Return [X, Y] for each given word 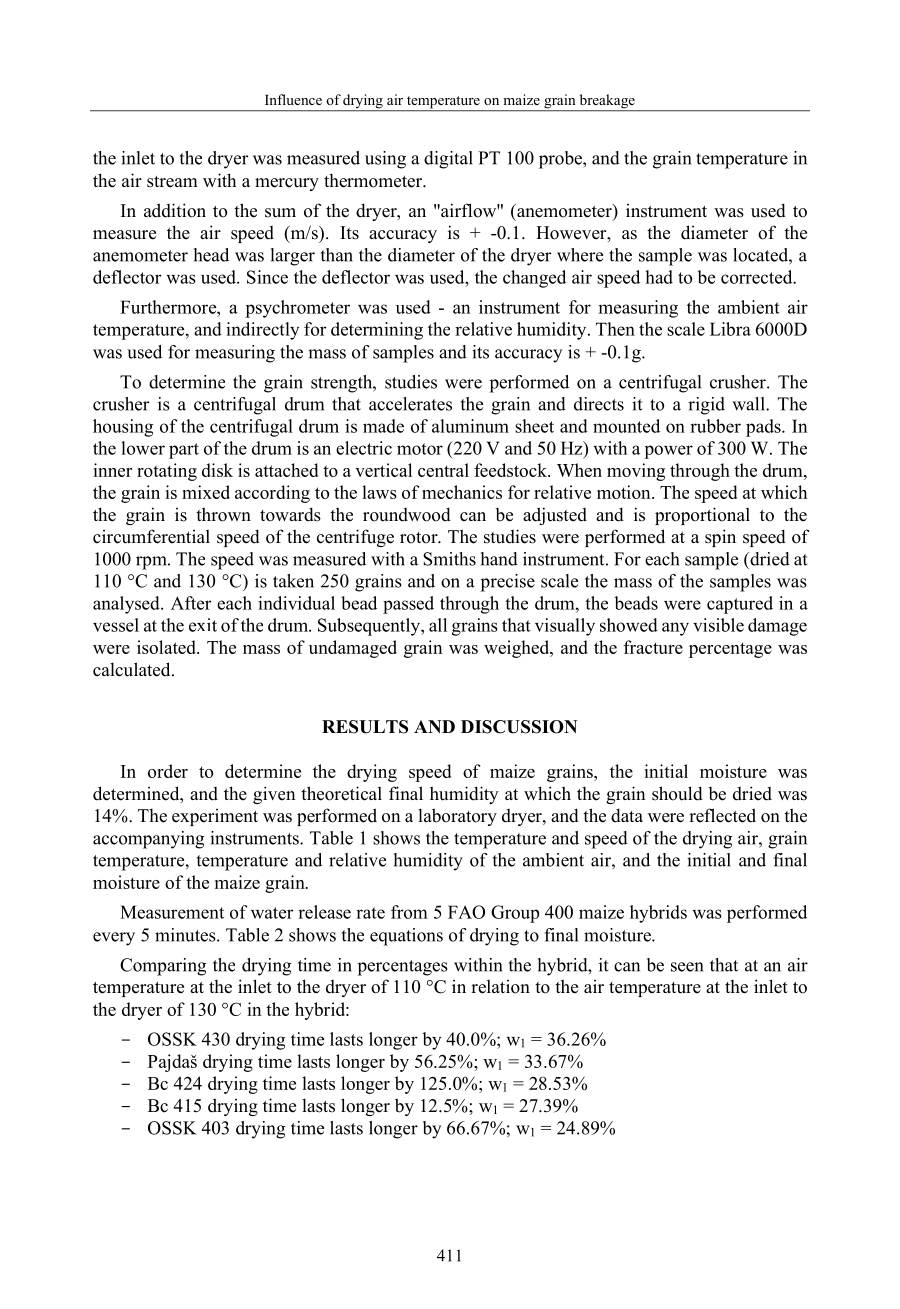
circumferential [151, 536]
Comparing [163, 967]
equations [406, 937]
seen [687, 967]
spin [720, 538]
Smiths [449, 559]
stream [172, 182]
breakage [607, 102]
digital [448, 160]
